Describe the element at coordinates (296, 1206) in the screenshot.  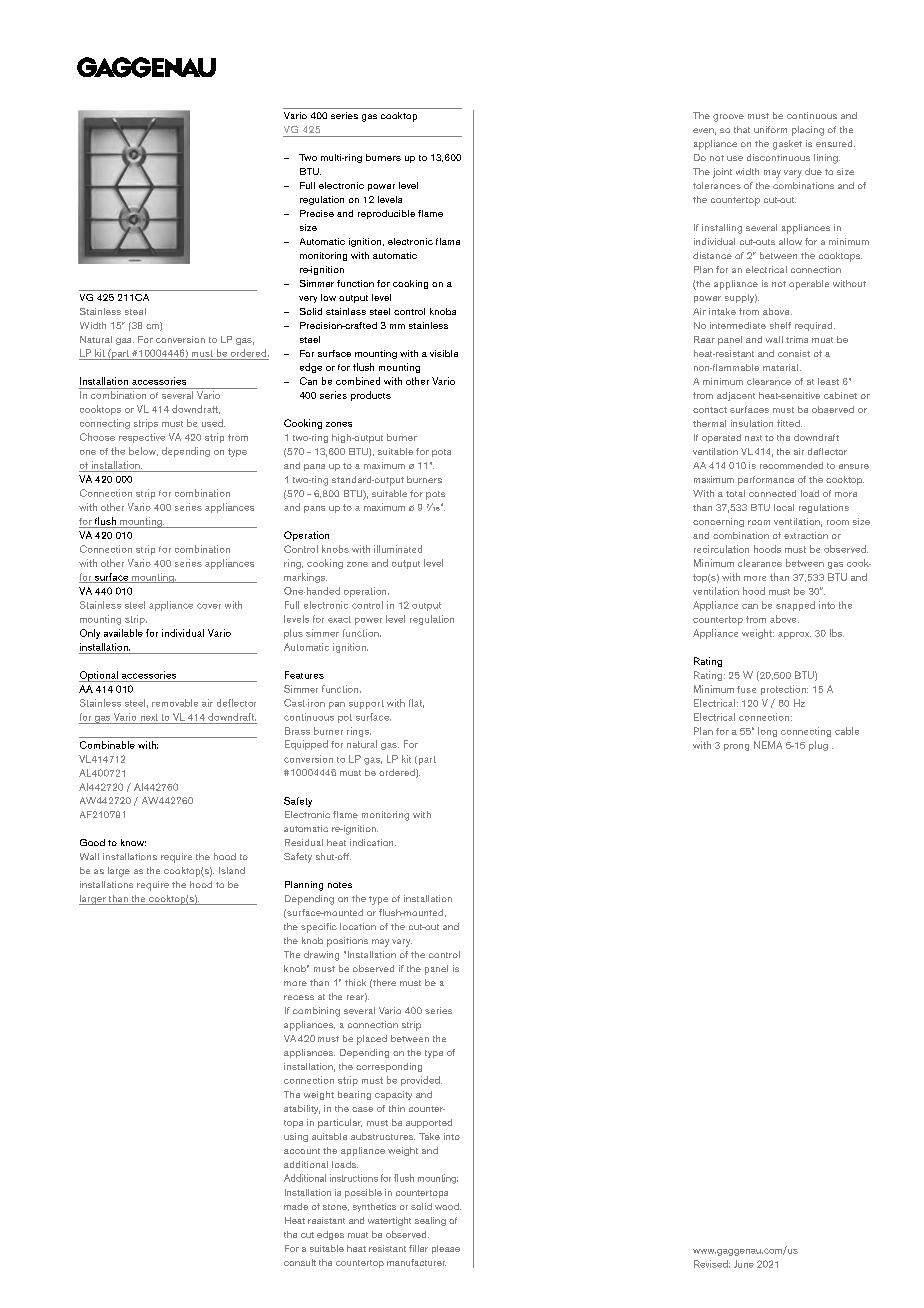
I see `made` at that location.
